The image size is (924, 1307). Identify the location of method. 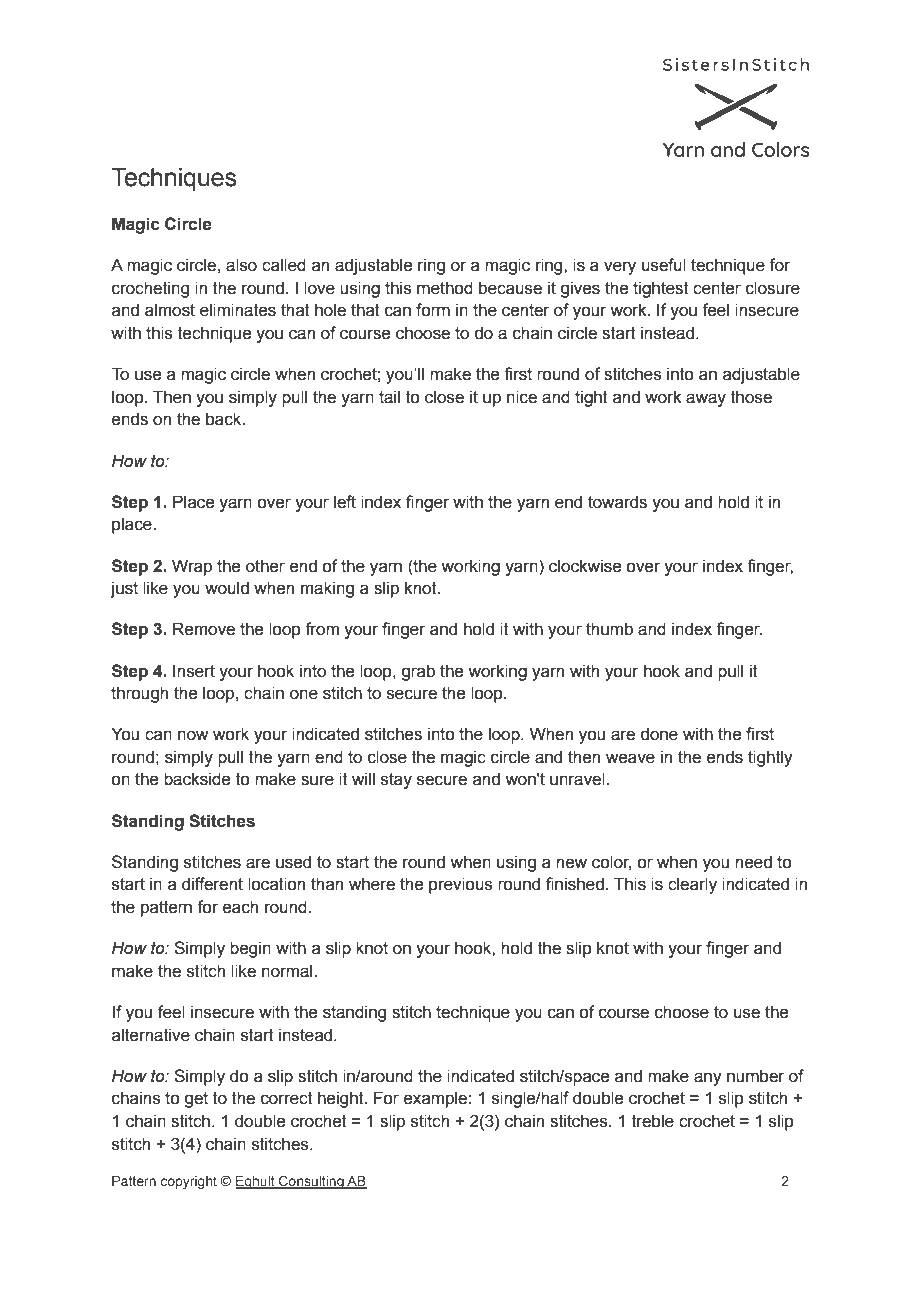
(445, 288).
